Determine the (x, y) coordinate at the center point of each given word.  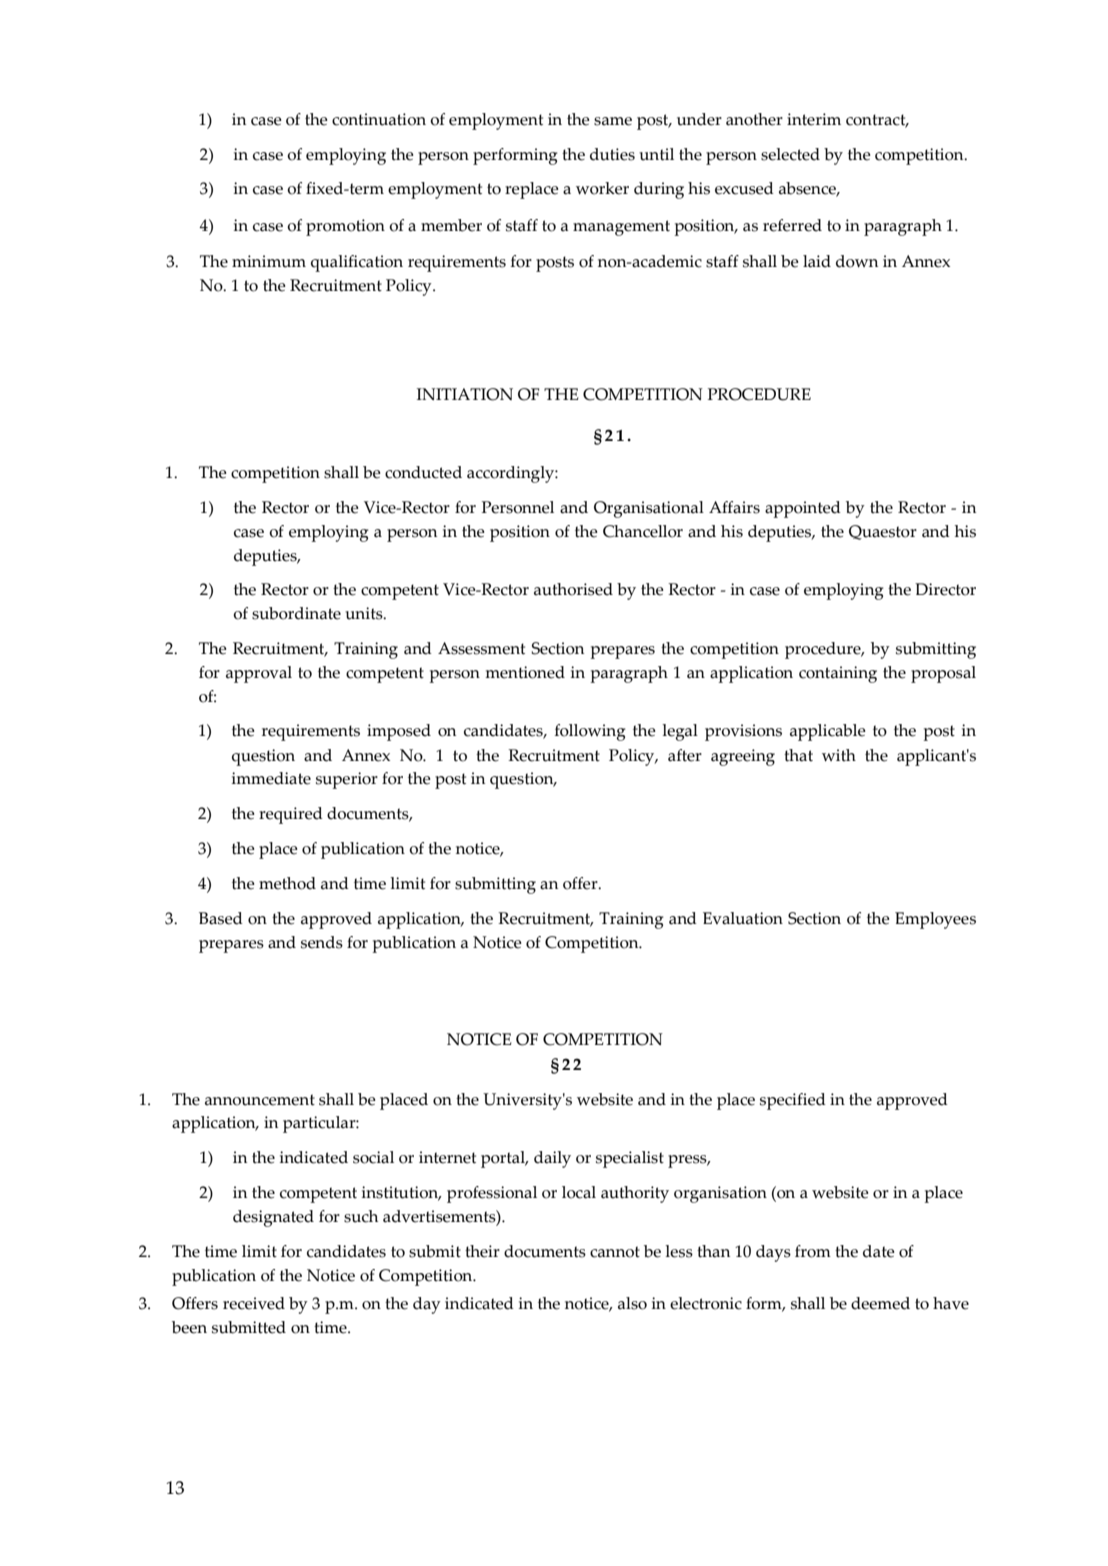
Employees (935, 920)
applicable (828, 732)
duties (612, 154)
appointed (803, 509)
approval (259, 674)
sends (322, 942)
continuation (379, 119)
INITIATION (465, 394)
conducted (423, 472)
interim (814, 119)
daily (552, 1159)
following (590, 732)
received (254, 1303)
